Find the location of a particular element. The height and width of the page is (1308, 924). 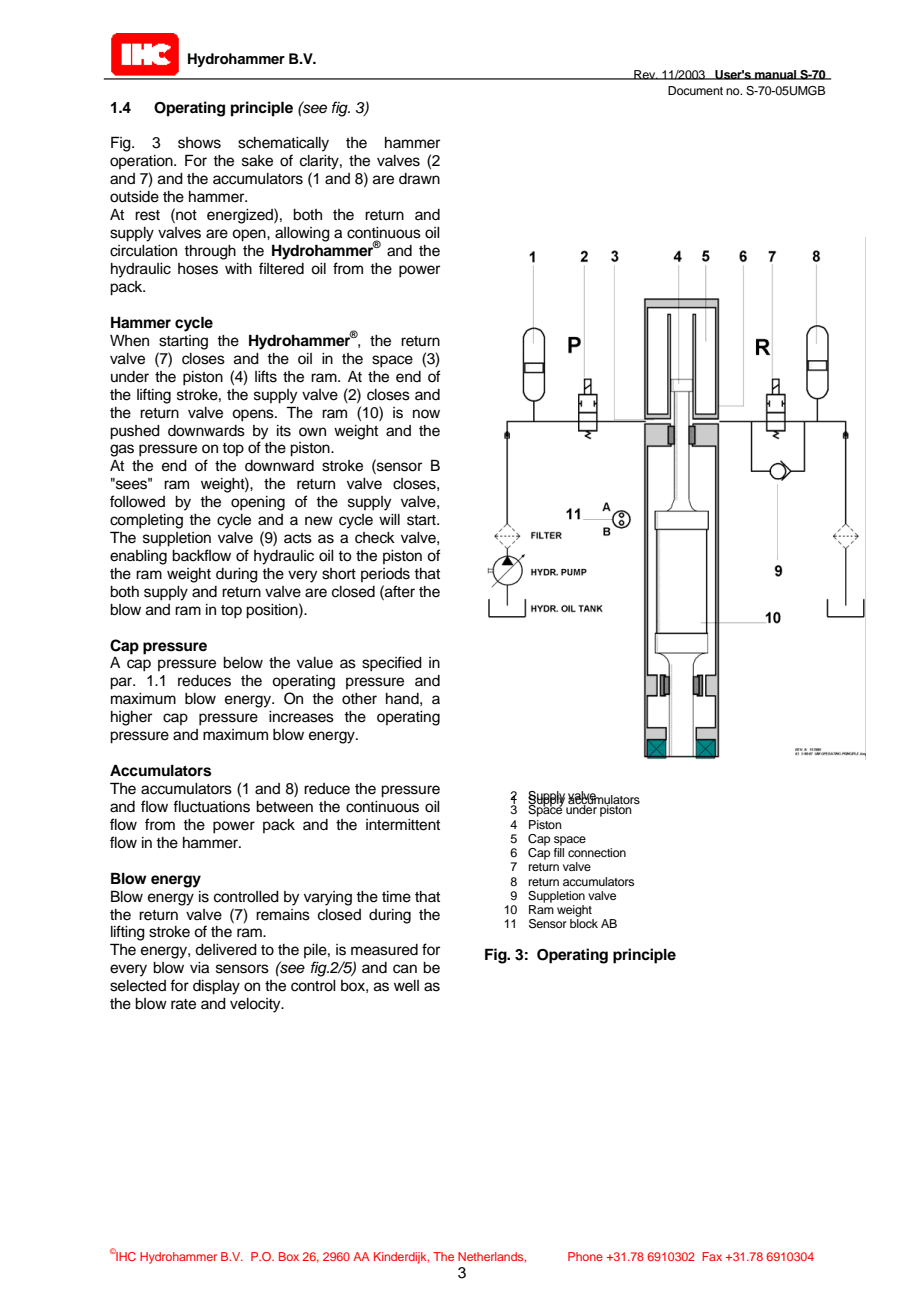

intermittent is located at coordinates (403, 825).
